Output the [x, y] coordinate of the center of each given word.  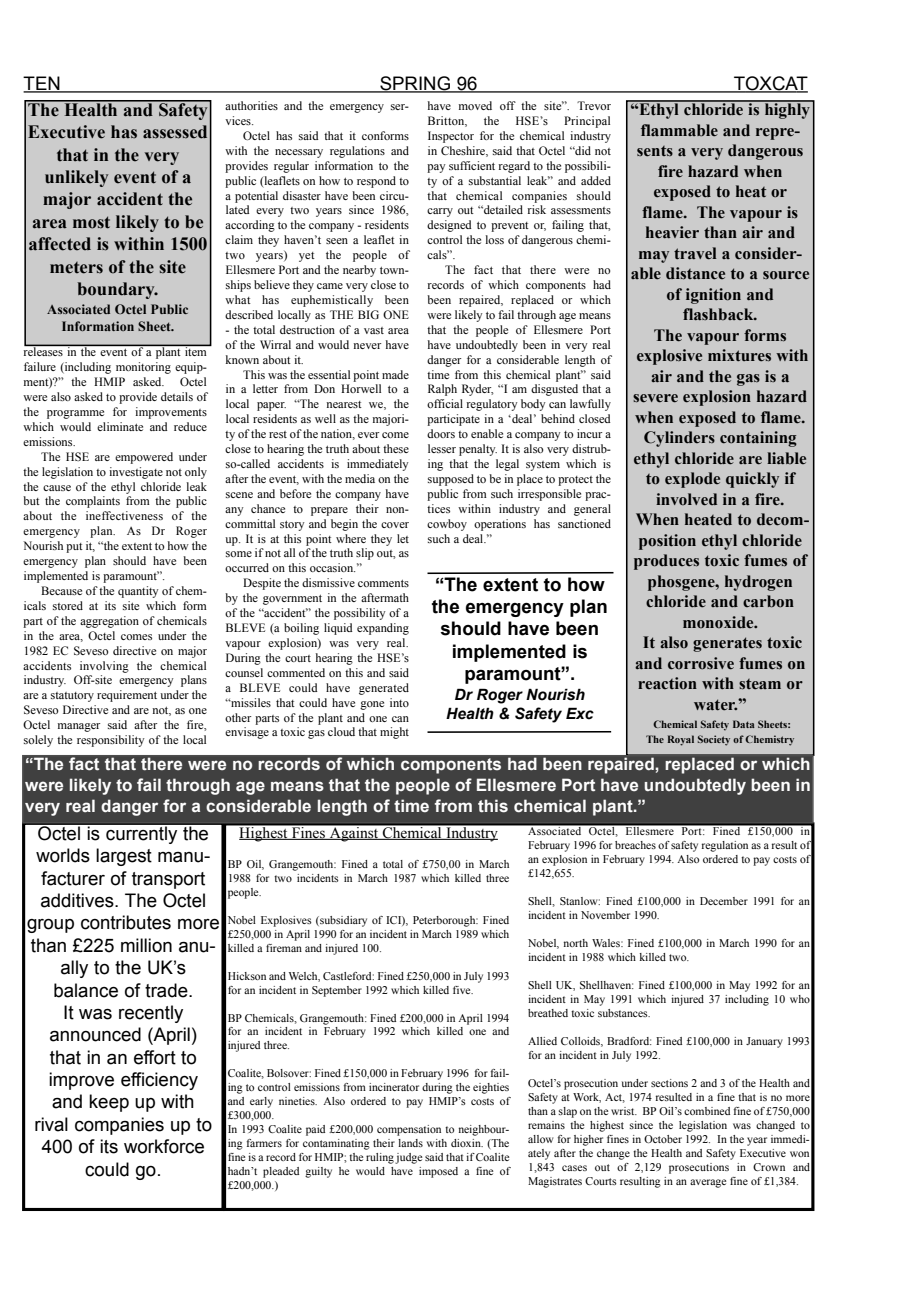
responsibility [110, 741]
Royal [680, 740]
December [724, 901]
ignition [713, 296]
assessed [175, 132]
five [463, 990]
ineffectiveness [124, 515]
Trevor [594, 105]
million [146, 945]
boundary [117, 290]
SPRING [415, 84]
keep [109, 1103]
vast [374, 330]
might [394, 733]
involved [686, 499]
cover [395, 525]
